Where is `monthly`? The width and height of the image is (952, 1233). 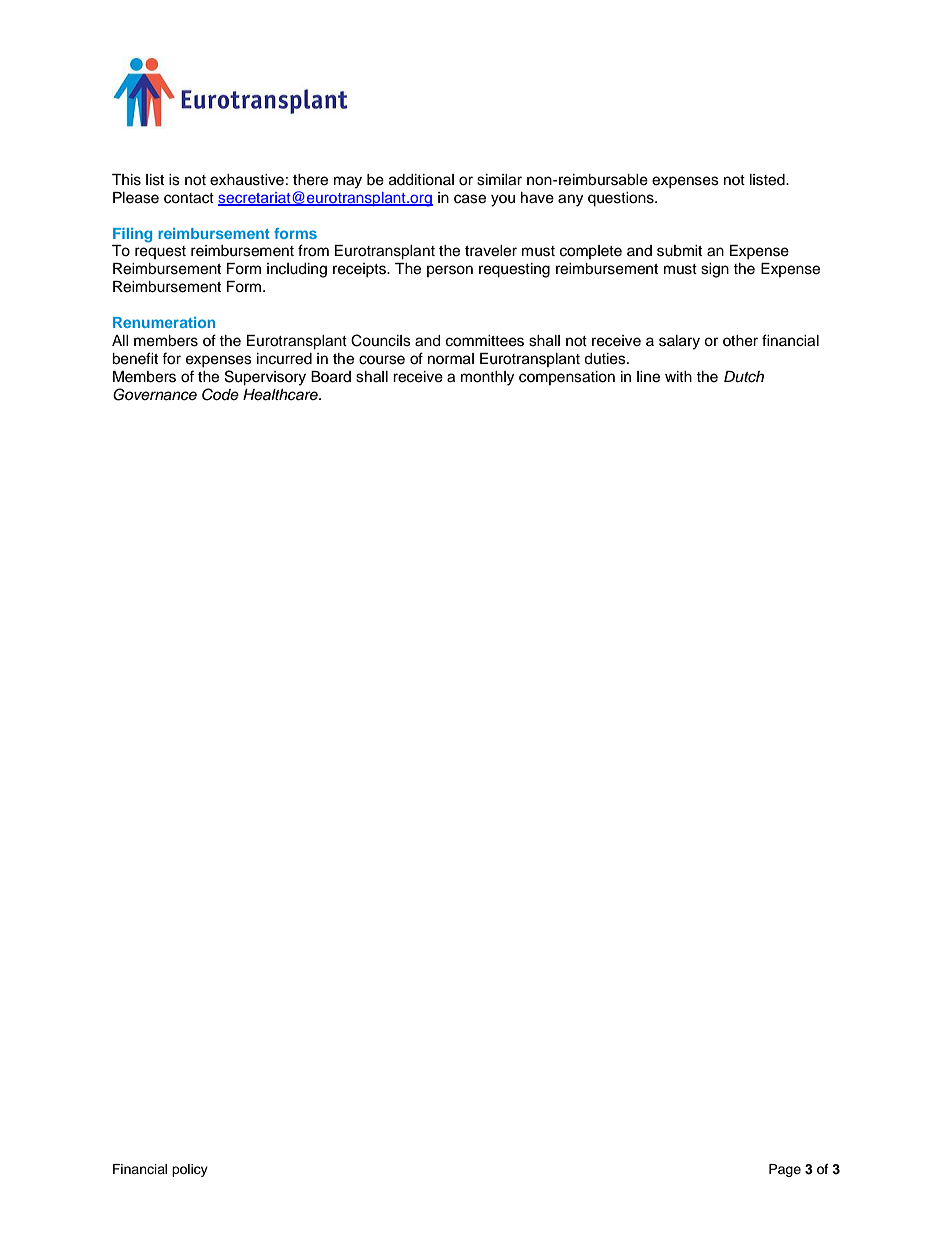 monthly is located at coordinates (487, 378).
